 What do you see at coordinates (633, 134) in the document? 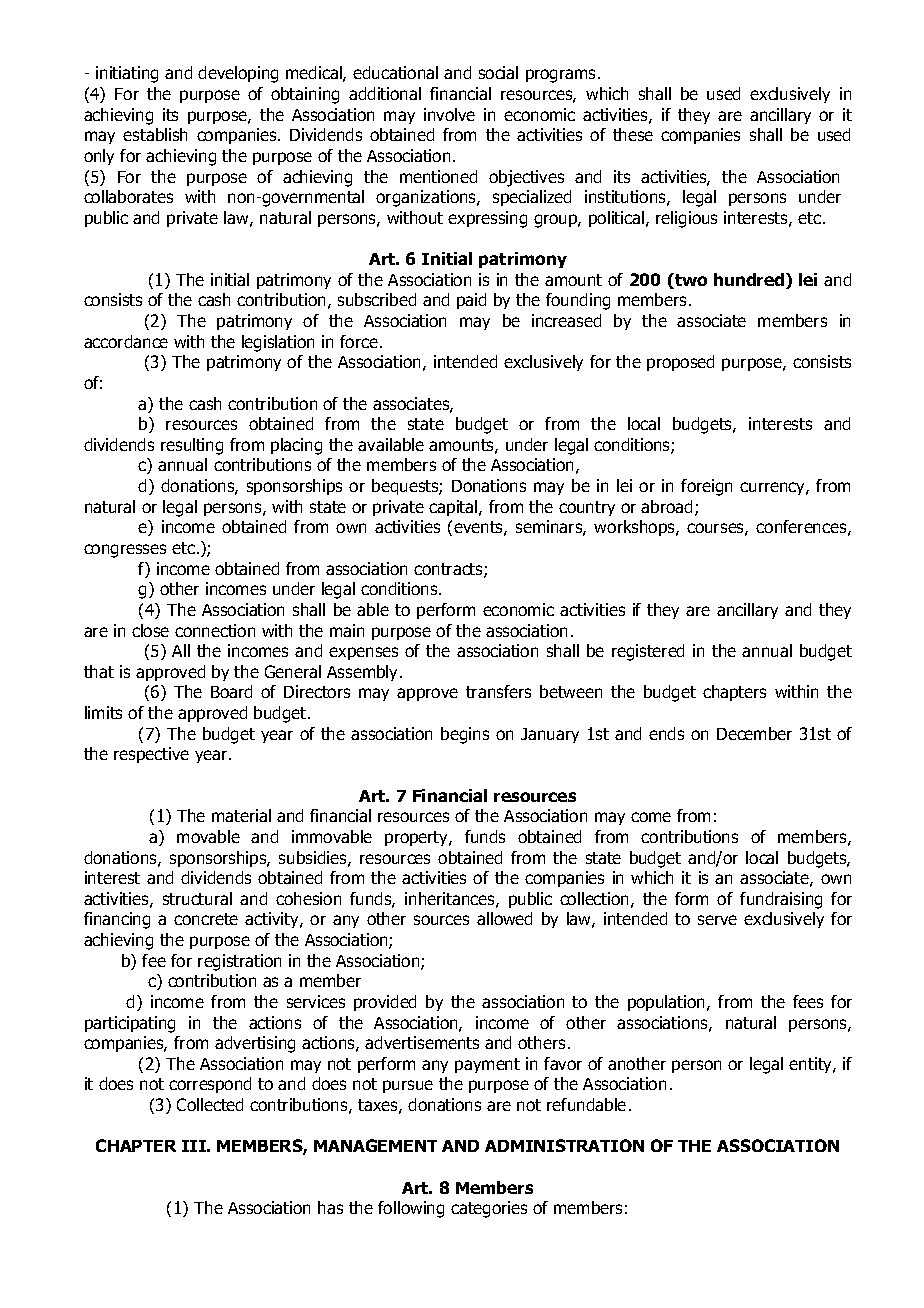
I see `these` at bounding box center [633, 134].
